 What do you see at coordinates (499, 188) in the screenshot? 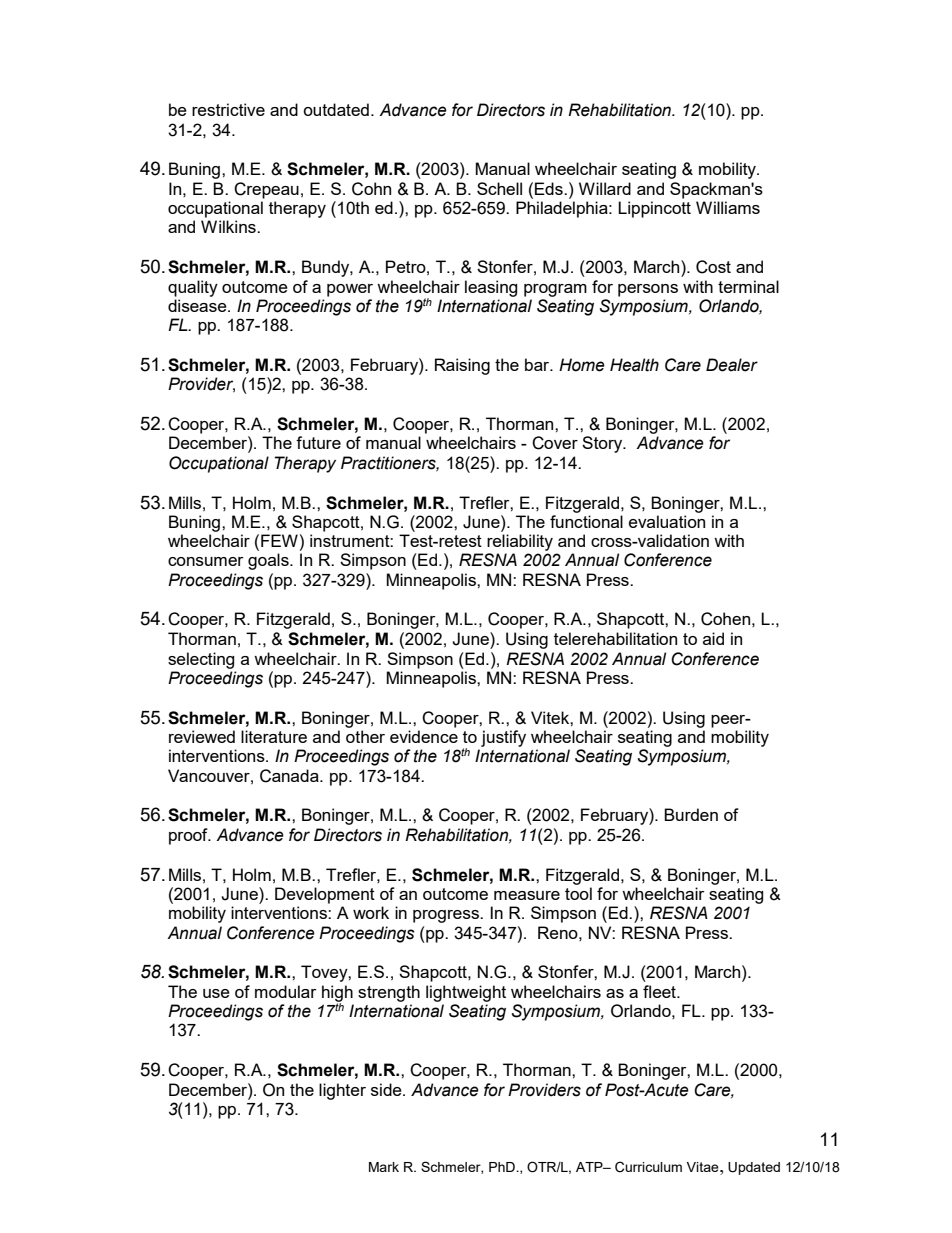
I see `Schell` at bounding box center [499, 188].
